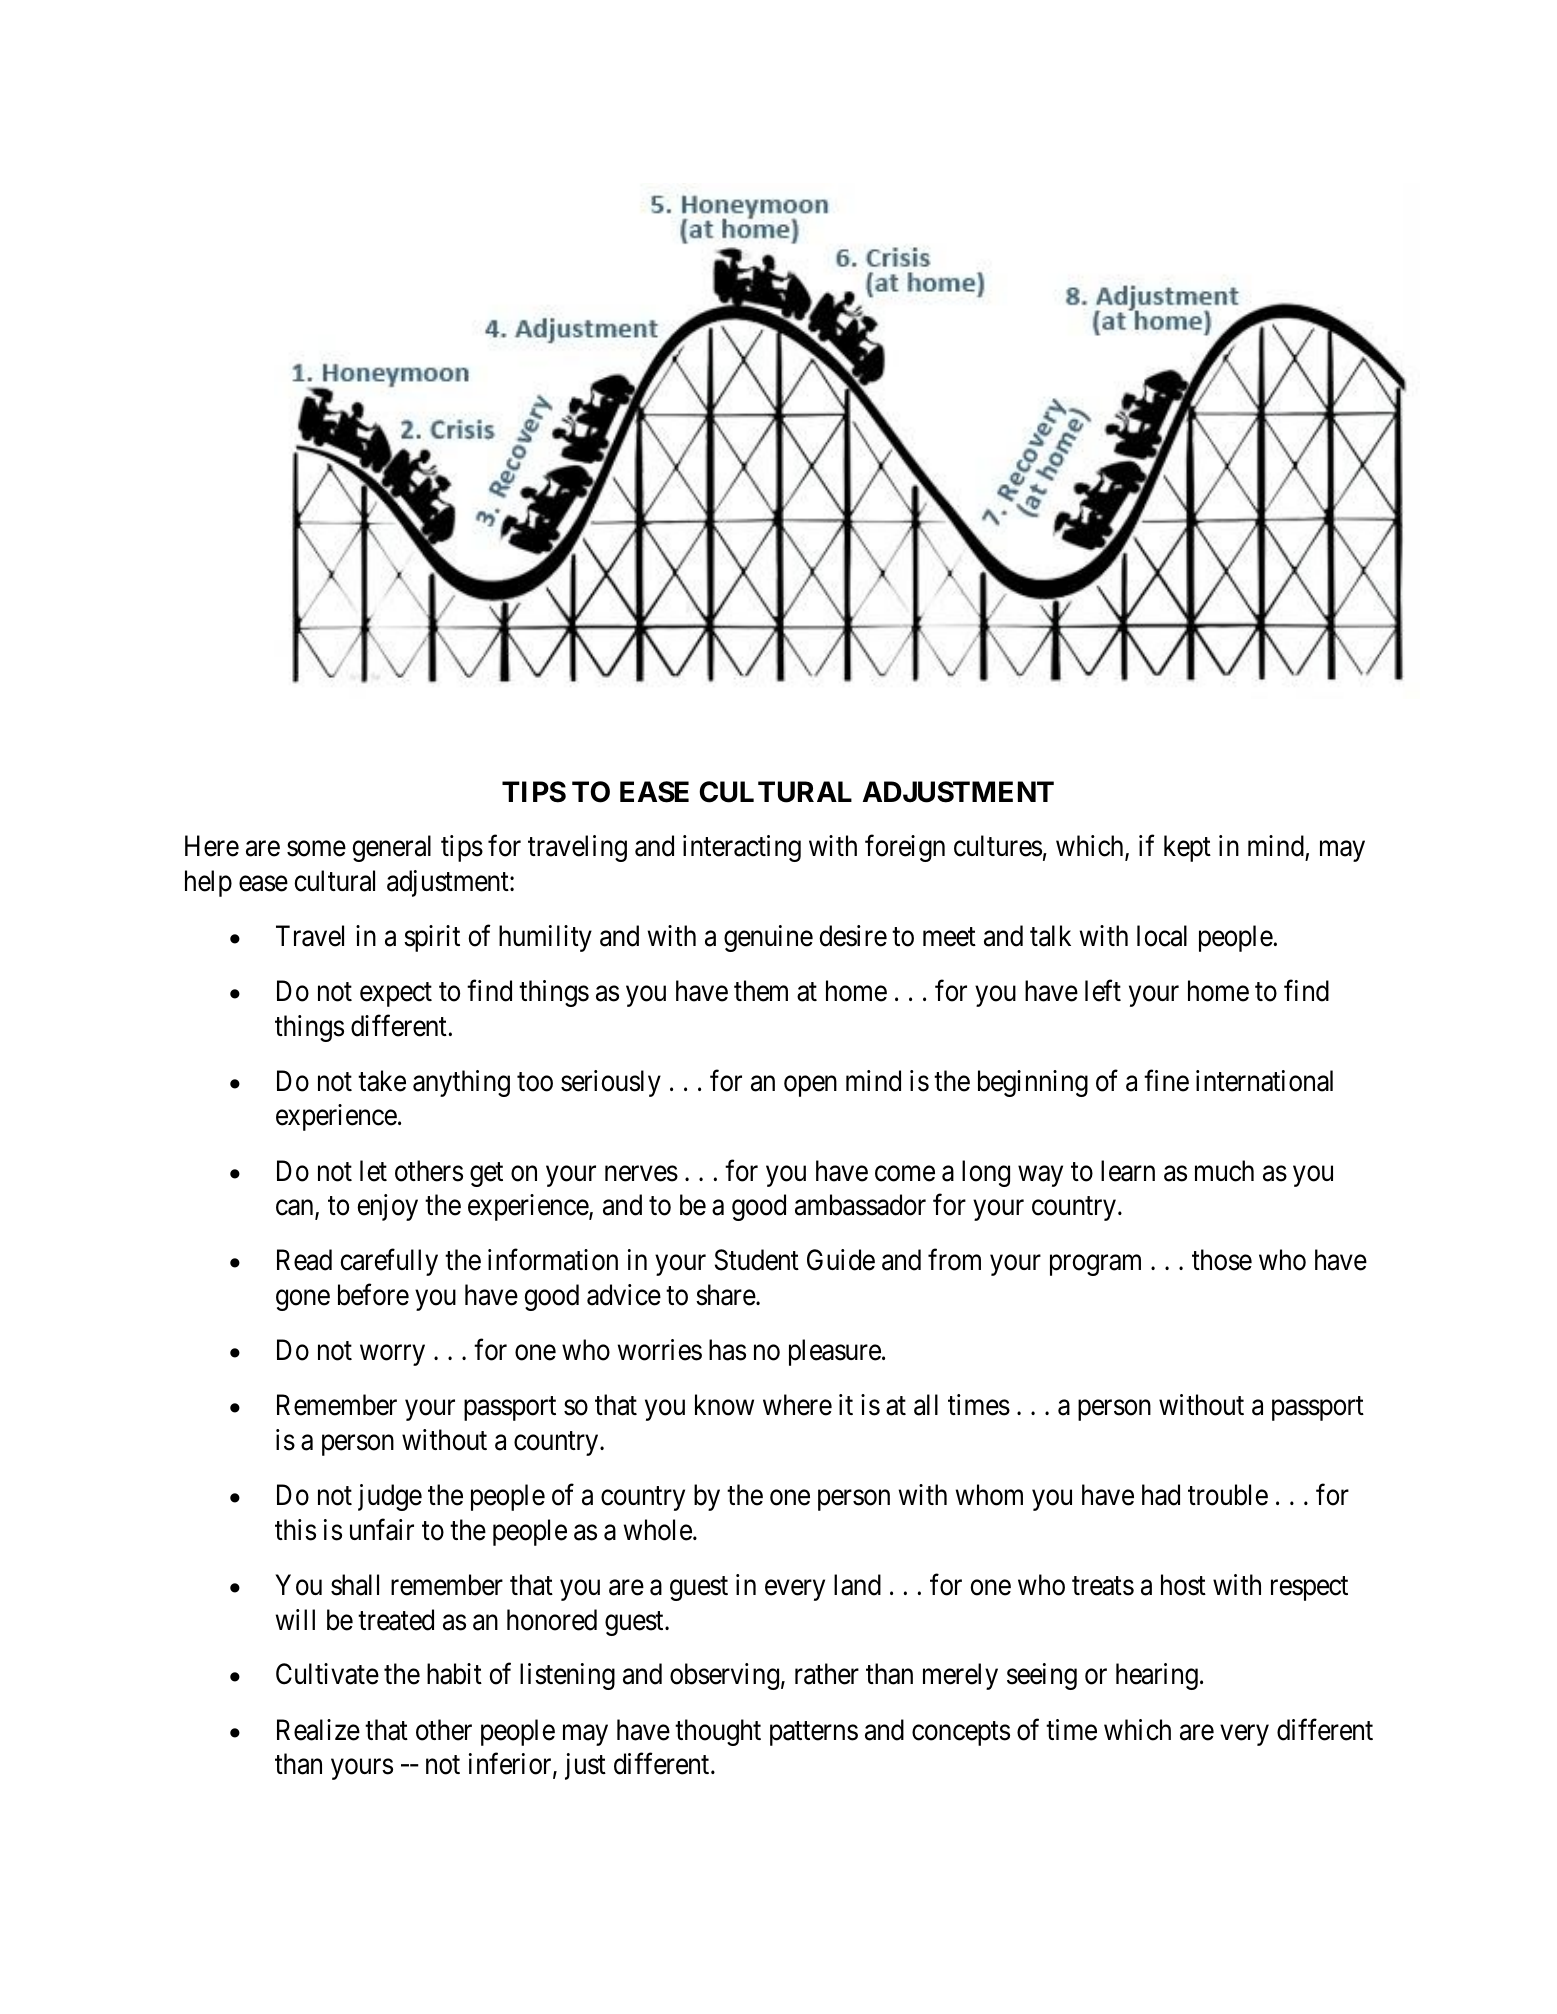  What do you see at coordinates (392, 1355) in the screenshot?
I see `worry` at bounding box center [392, 1355].
